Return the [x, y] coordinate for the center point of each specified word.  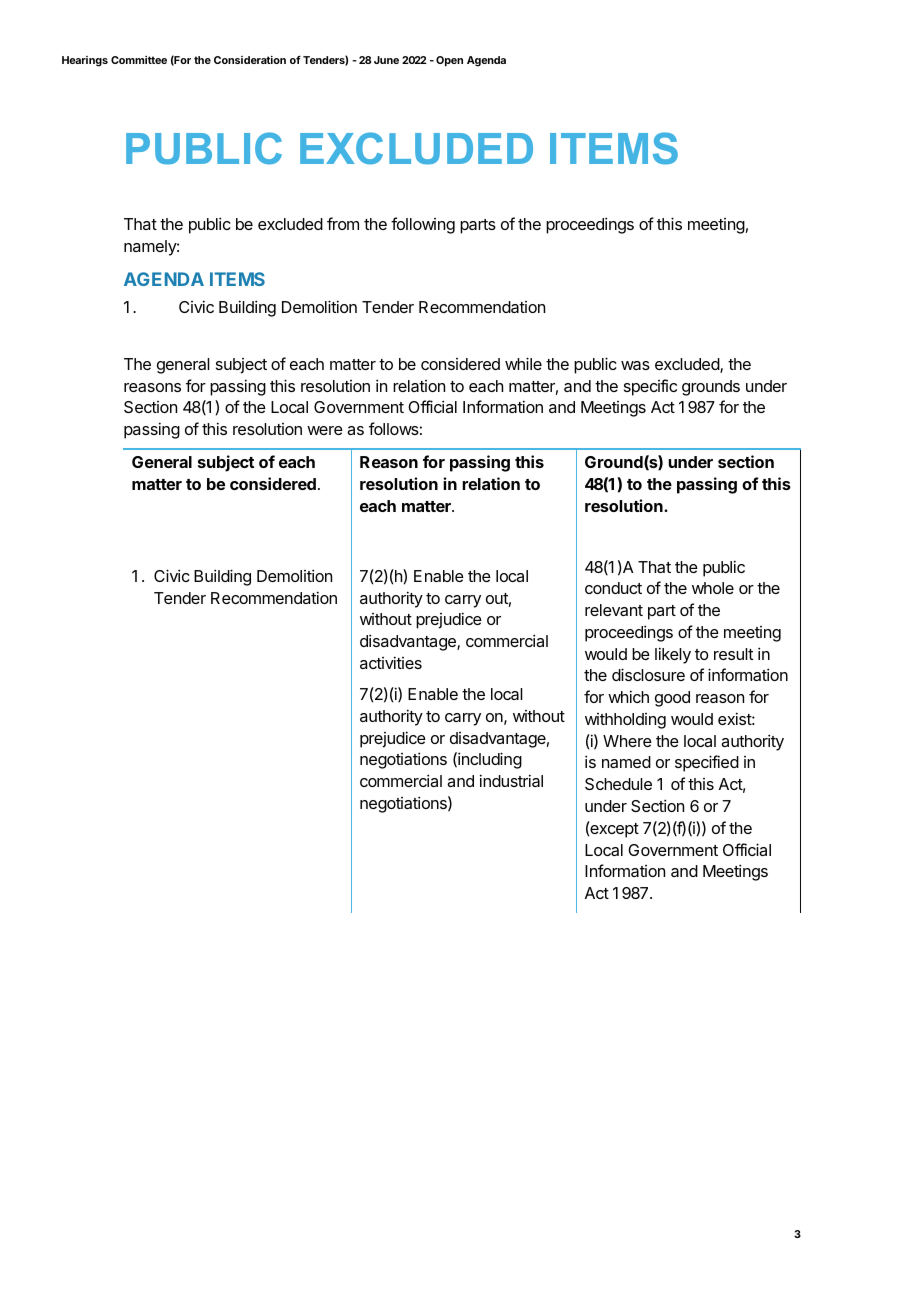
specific [650, 387]
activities [391, 662]
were [325, 430]
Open [449, 61]
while [523, 363]
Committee [139, 60]
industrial [511, 780]
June [386, 60]
